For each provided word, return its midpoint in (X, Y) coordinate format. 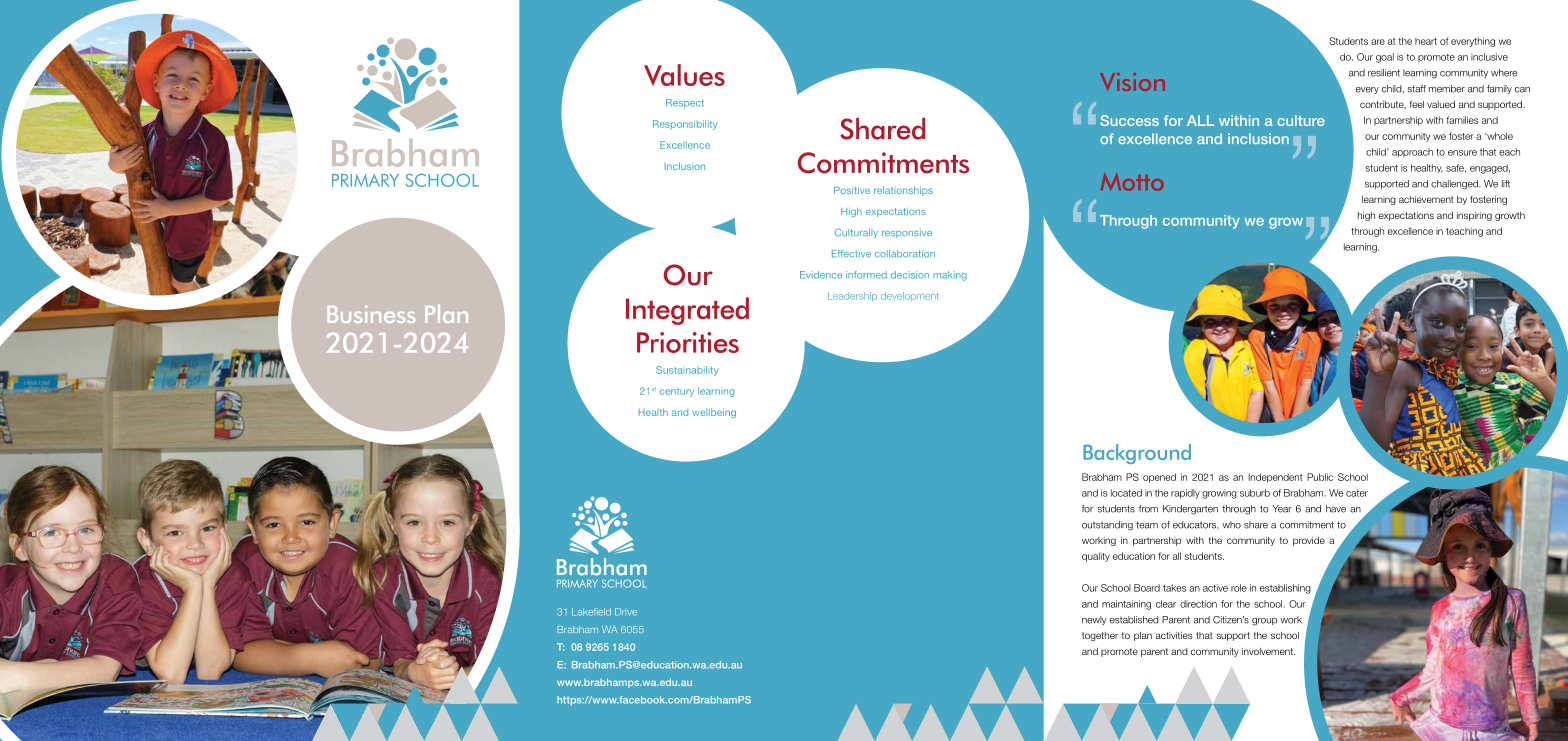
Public (1320, 477)
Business (371, 314)
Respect (685, 104)
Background (1137, 454)
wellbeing (714, 413)
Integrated (687, 311)
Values (684, 75)
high (1366, 216)
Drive (626, 612)
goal (1385, 58)
